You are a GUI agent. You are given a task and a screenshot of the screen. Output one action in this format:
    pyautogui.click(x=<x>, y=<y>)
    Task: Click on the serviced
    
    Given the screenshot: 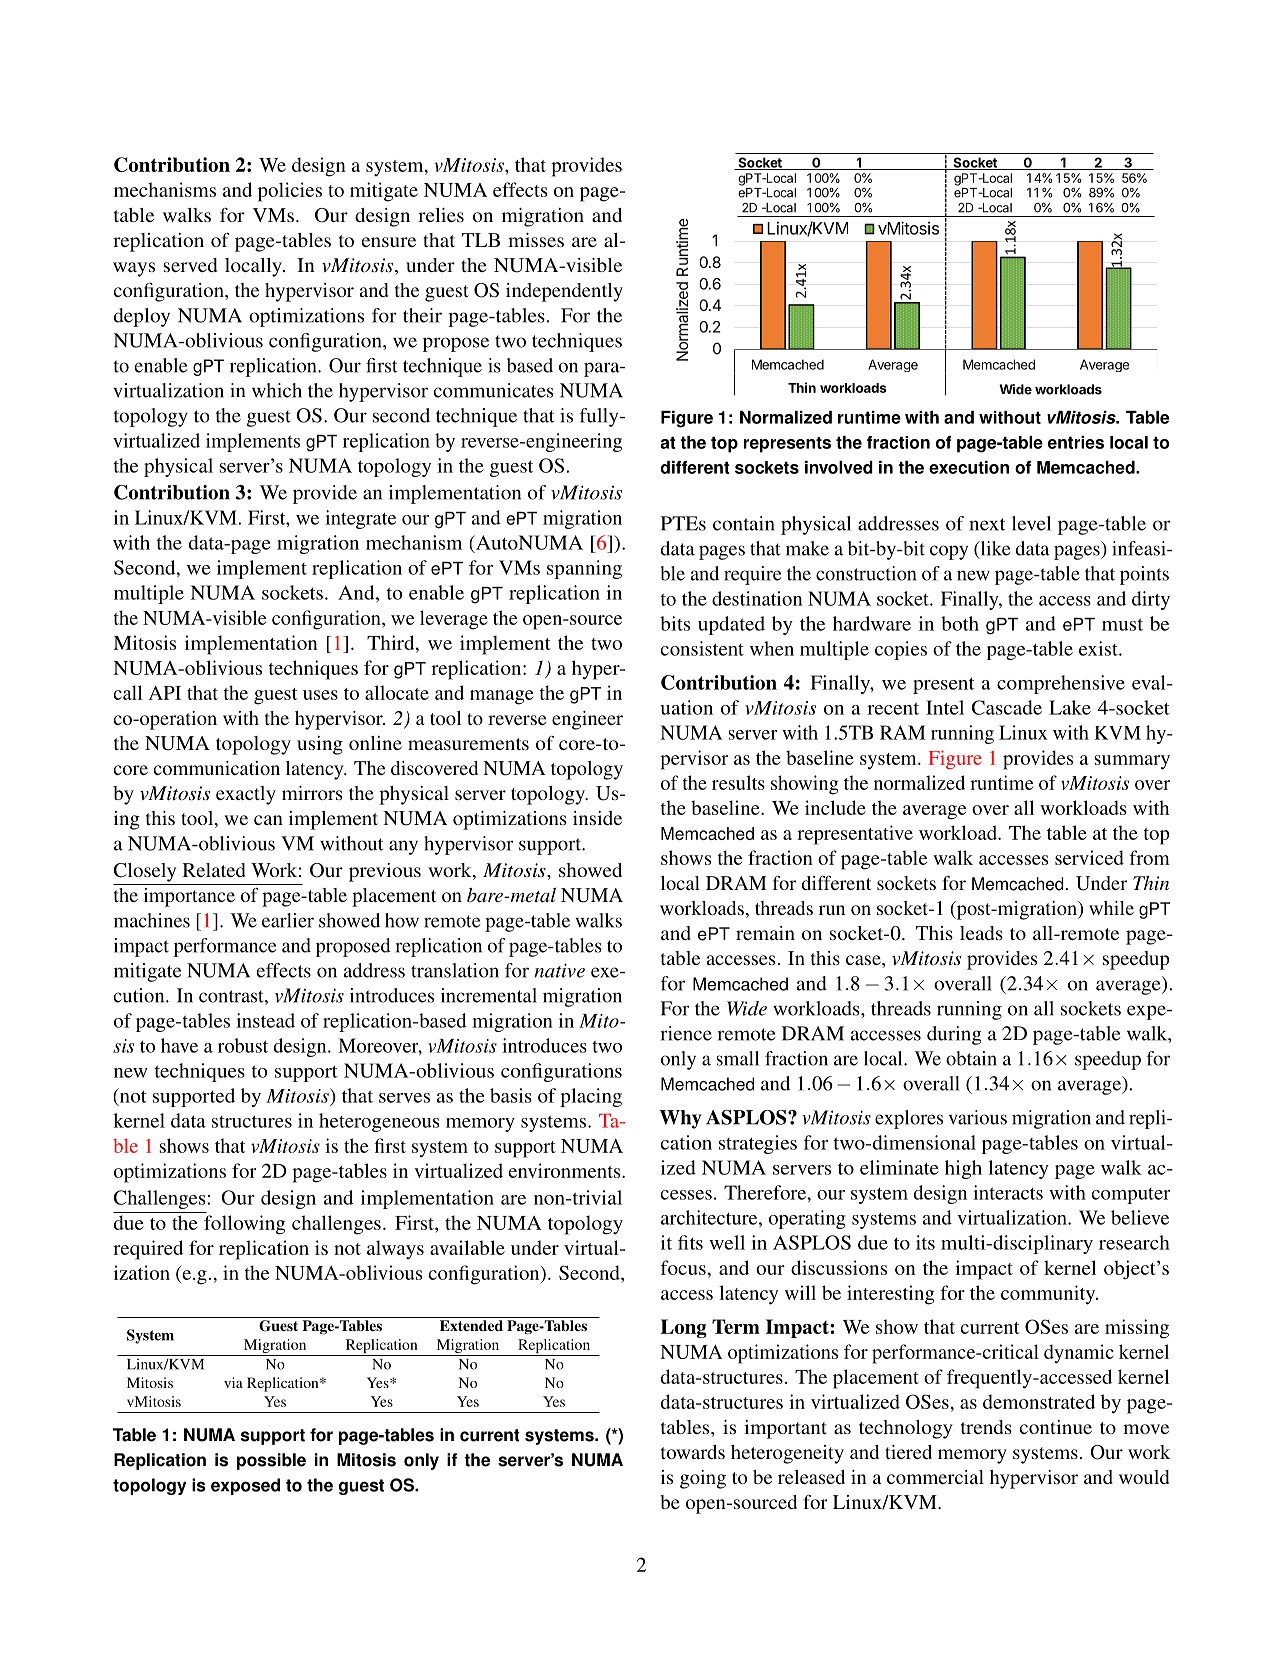 What is the action you would take?
    pyautogui.click(x=1089, y=857)
